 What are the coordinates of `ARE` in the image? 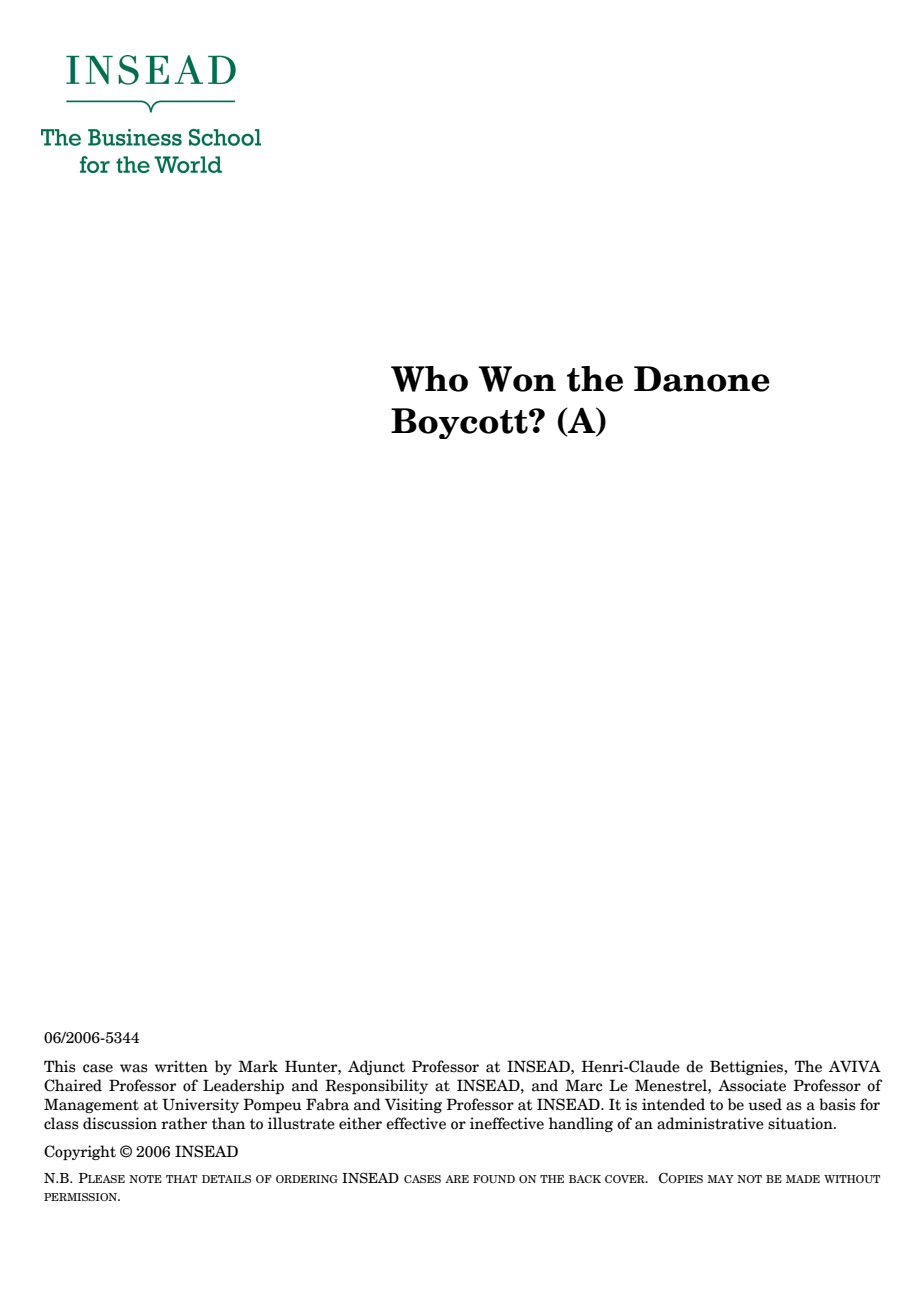 It's located at (457, 1179).
